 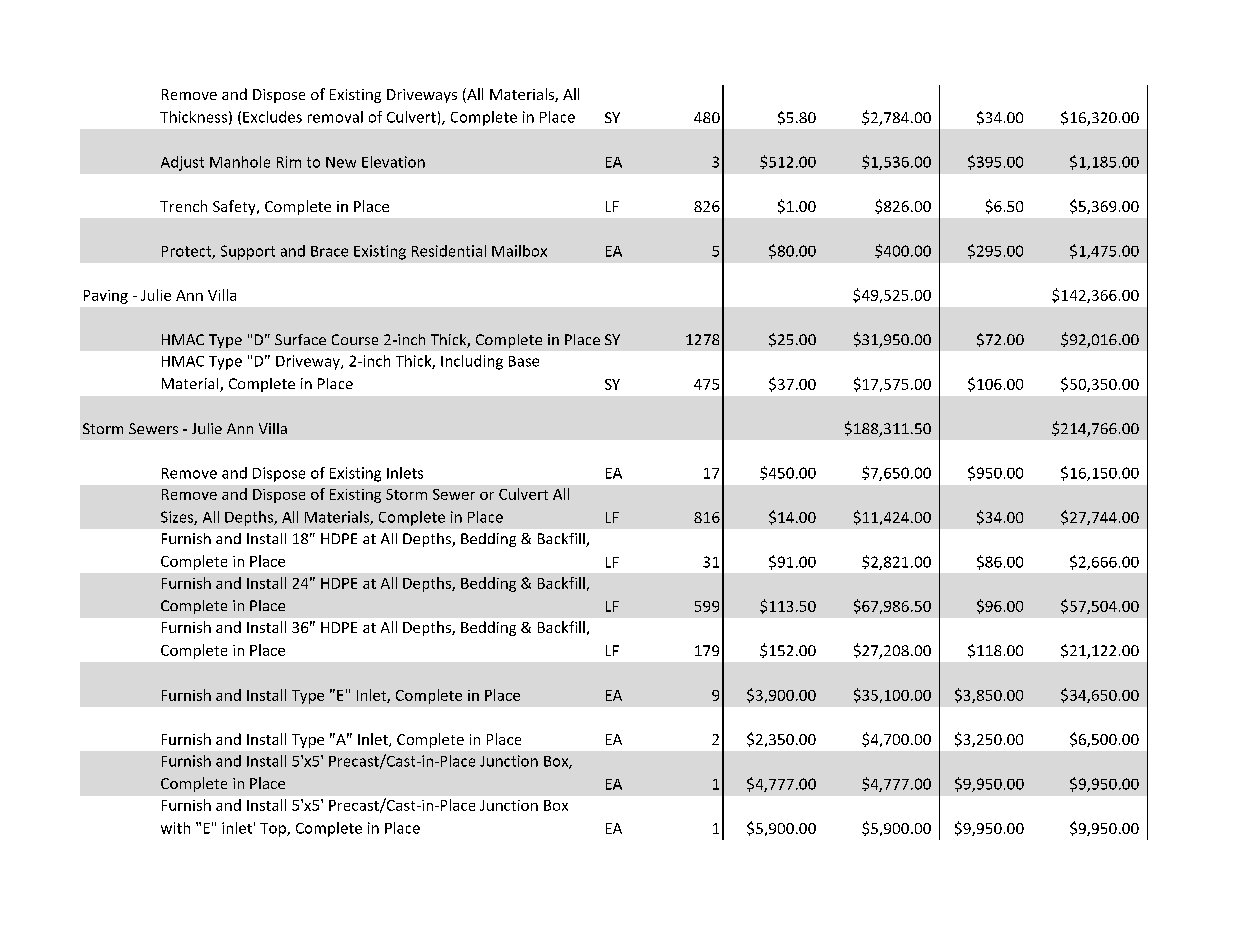 I want to click on Adjust, so click(x=182, y=163).
